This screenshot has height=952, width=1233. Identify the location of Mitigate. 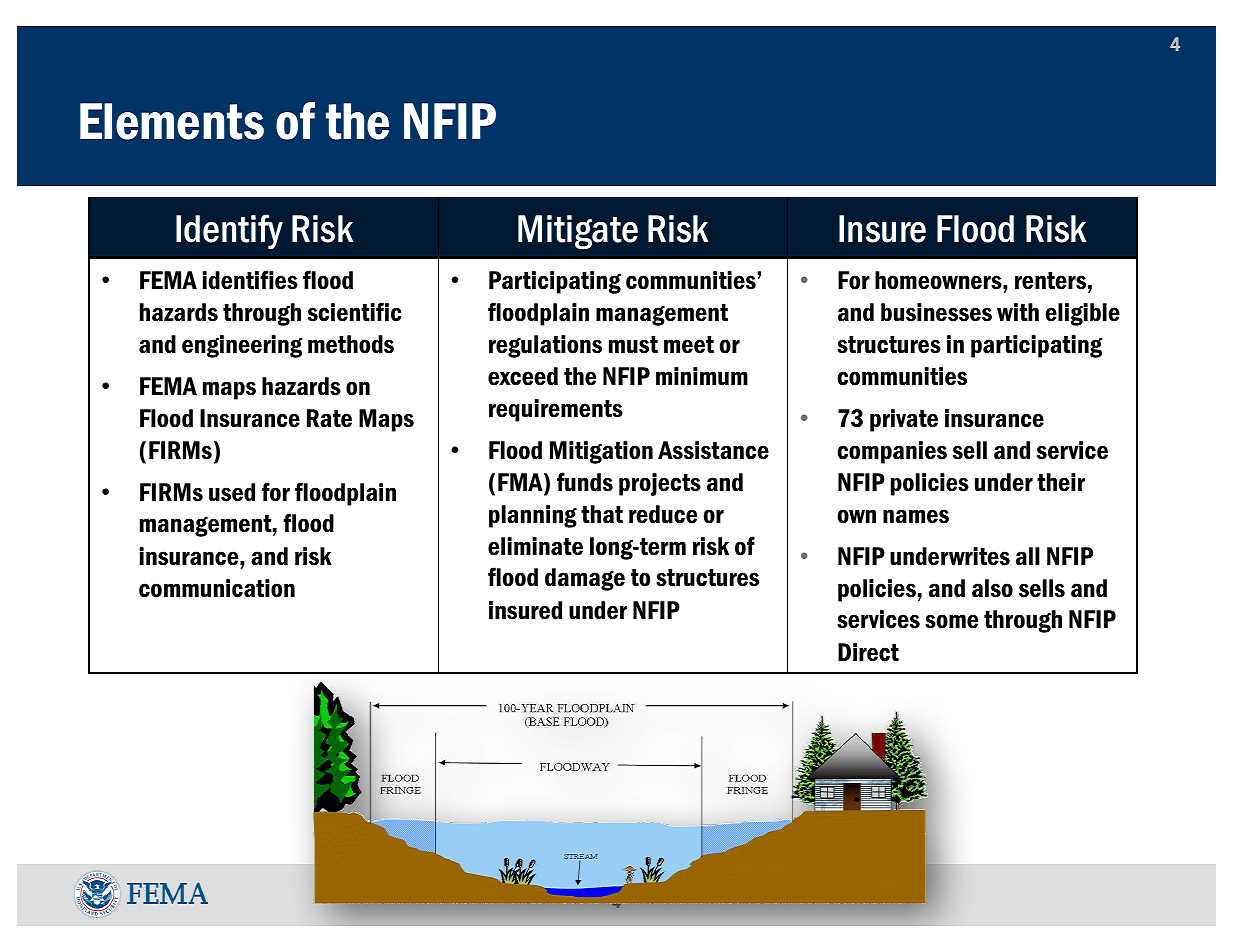
(578, 232).
